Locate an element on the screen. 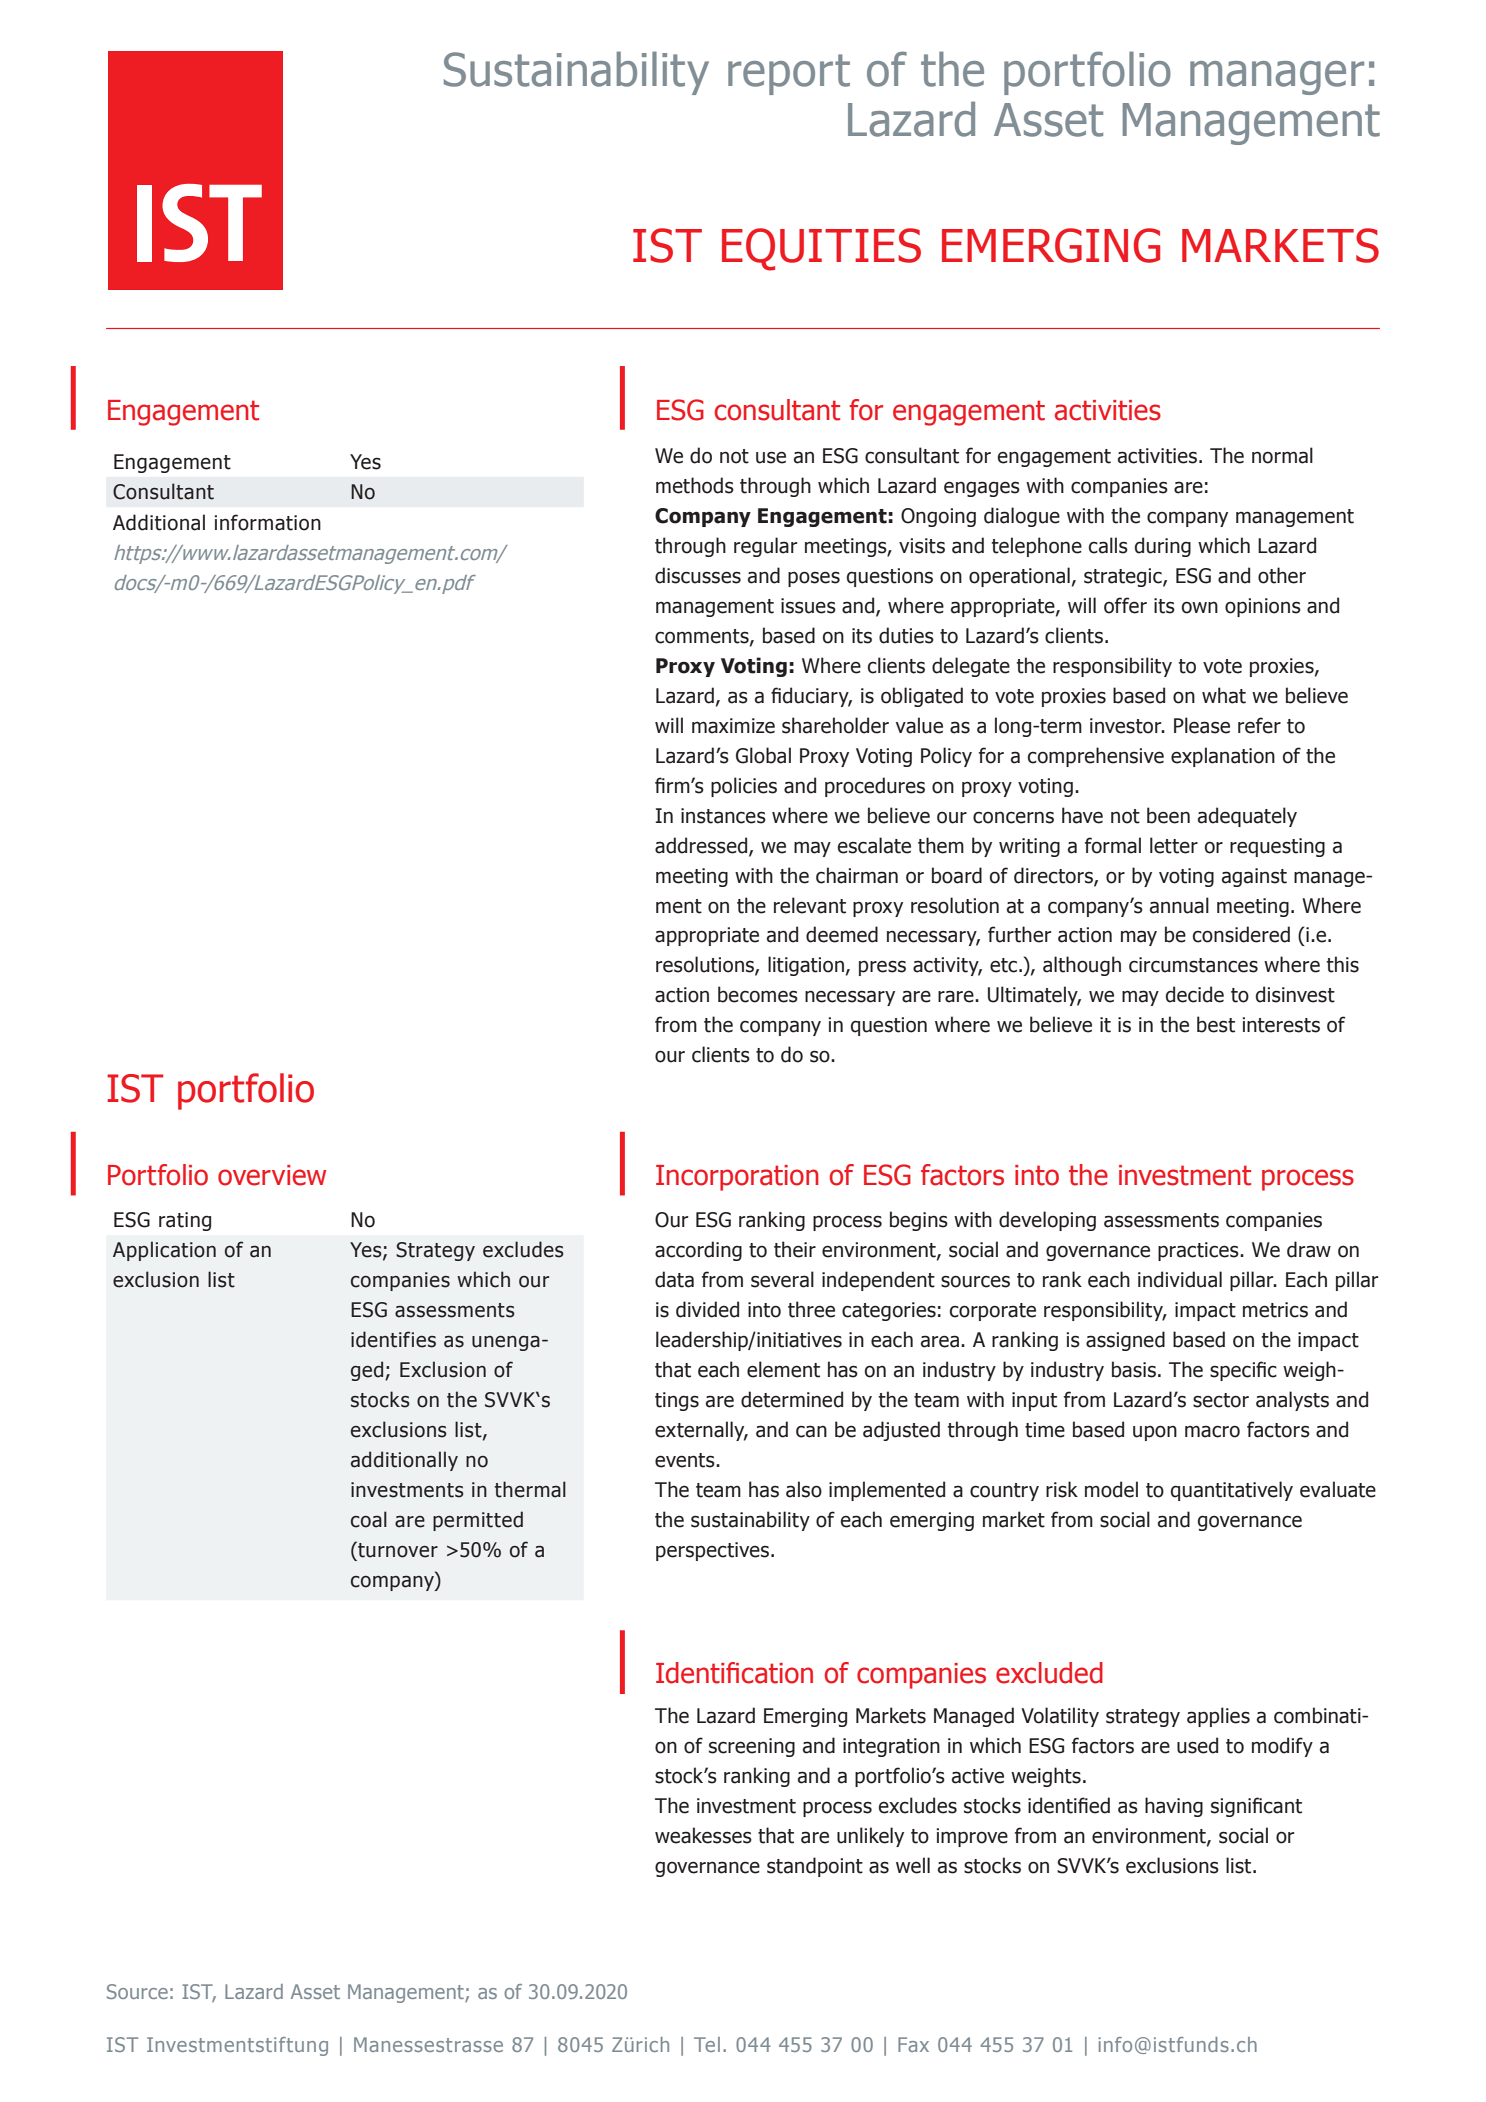 The image size is (1486, 2102). report is located at coordinates (789, 74).
